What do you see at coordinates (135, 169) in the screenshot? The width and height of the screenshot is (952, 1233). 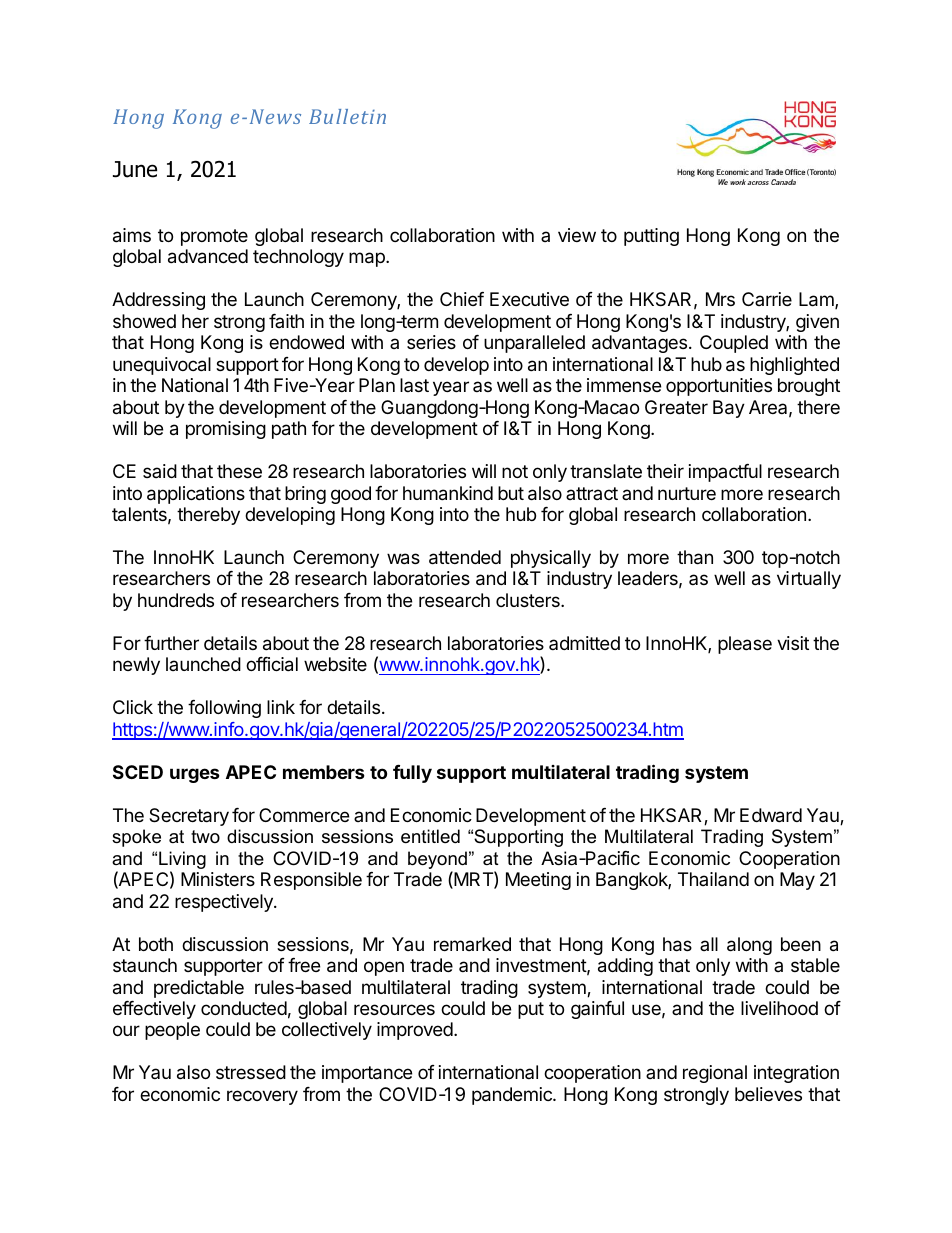 I see `June` at bounding box center [135, 169].
